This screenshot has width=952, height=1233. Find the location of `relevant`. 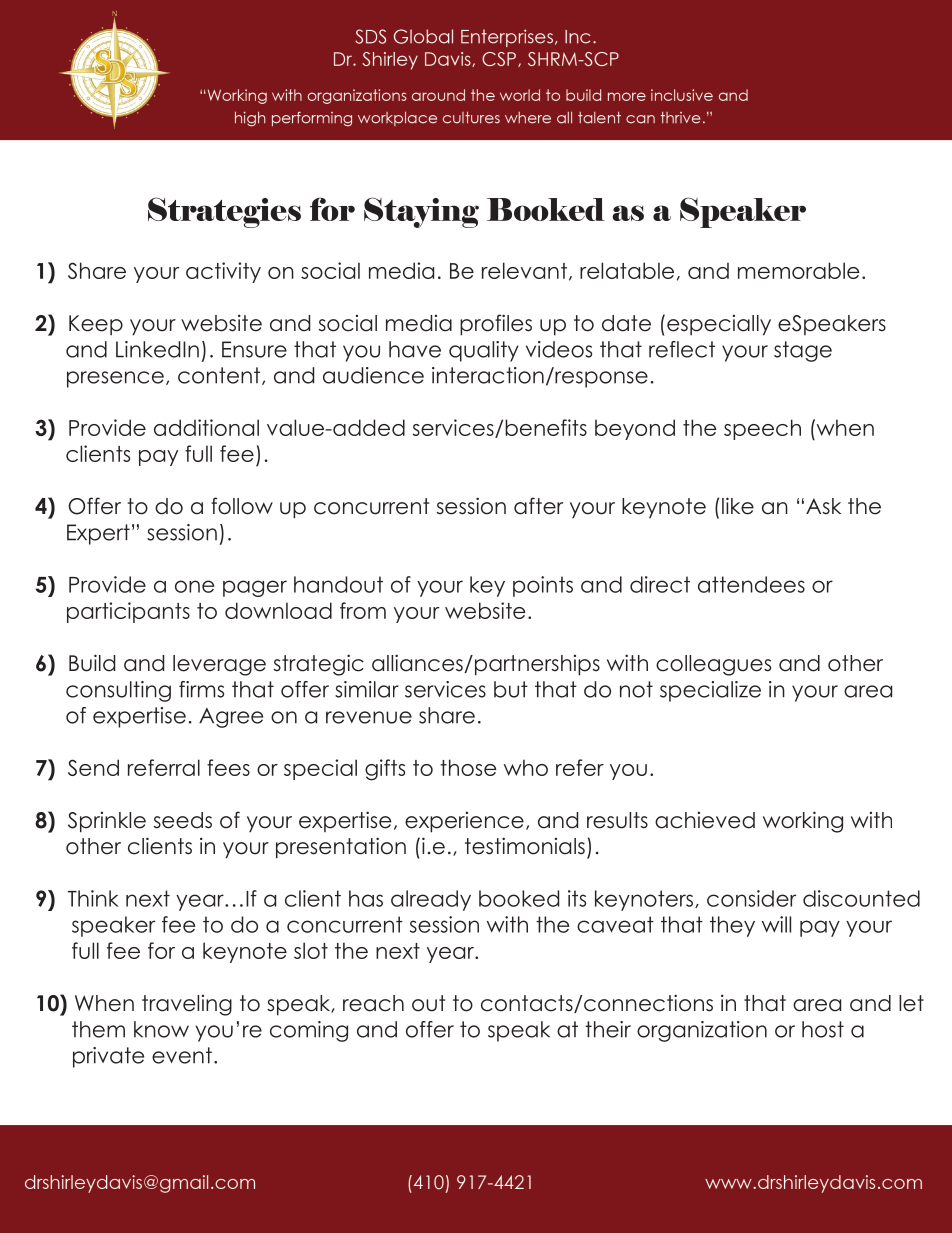

relevant is located at coordinates (524, 270).
